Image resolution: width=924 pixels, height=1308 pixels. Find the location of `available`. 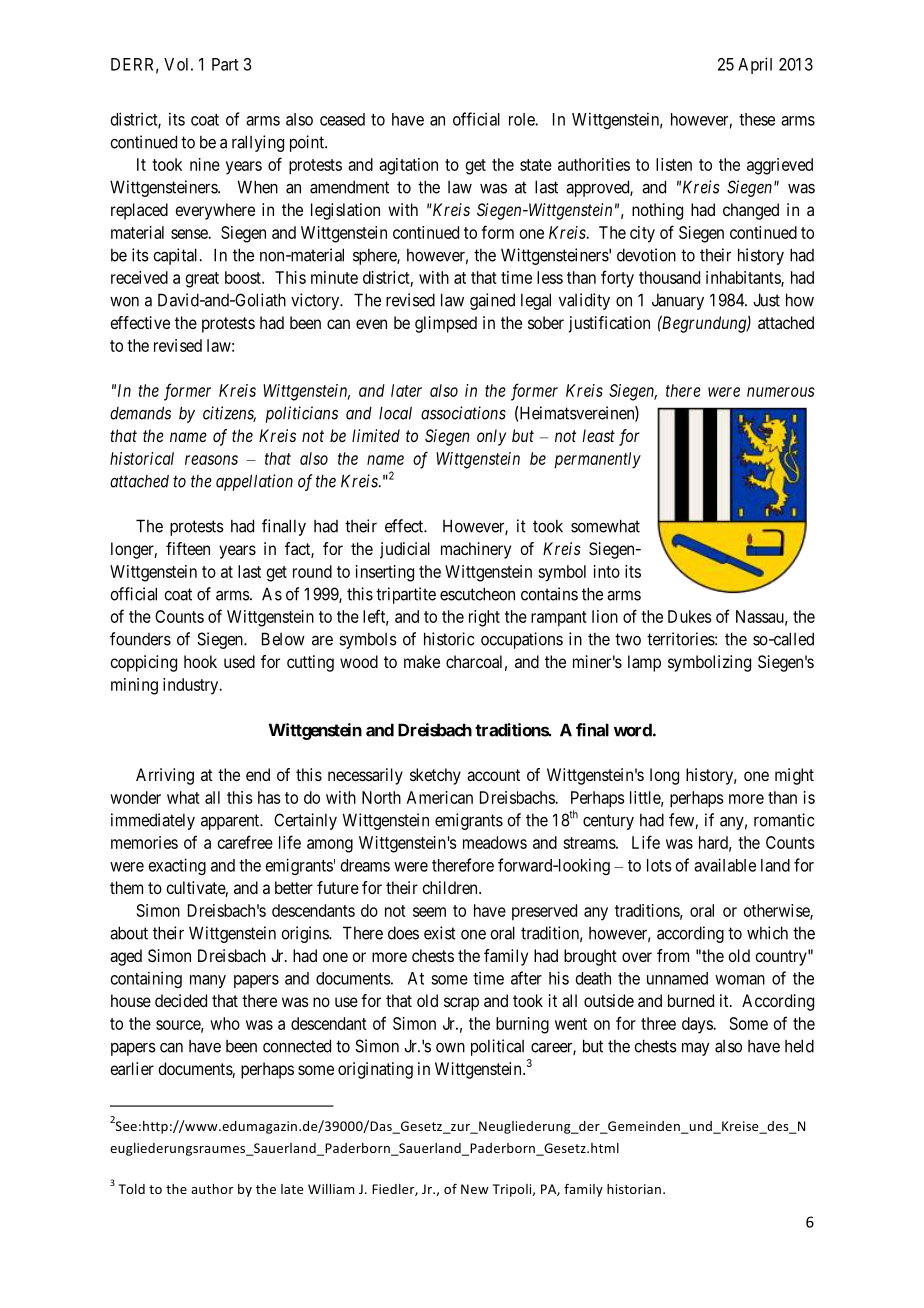

available is located at coordinates (725, 865).
